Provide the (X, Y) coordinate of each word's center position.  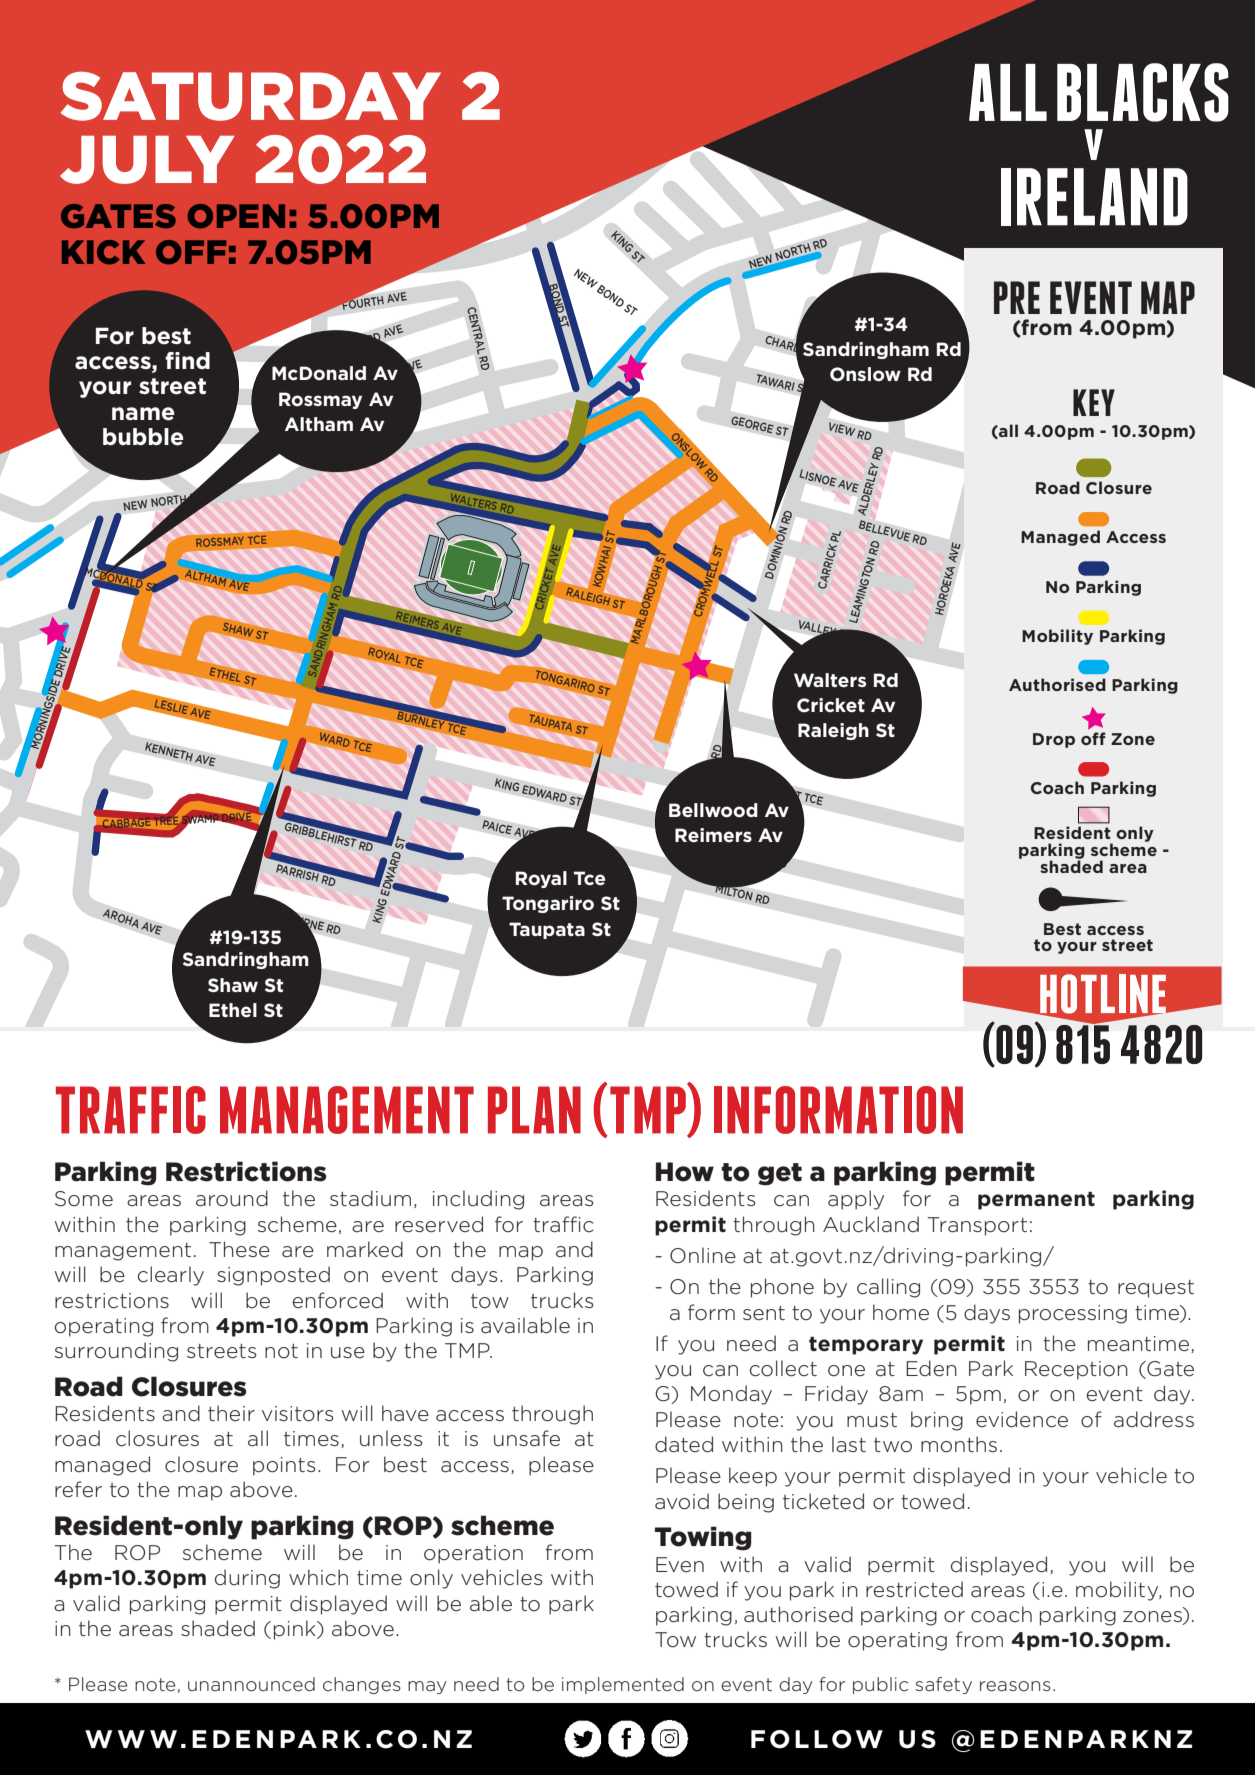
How (685, 1172)
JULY (147, 160)
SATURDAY (251, 96)
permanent (1036, 1200)
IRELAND (1094, 197)
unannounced (251, 1684)
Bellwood (713, 810)
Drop (1054, 740)
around (232, 1198)
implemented (623, 1685)
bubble (143, 437)
